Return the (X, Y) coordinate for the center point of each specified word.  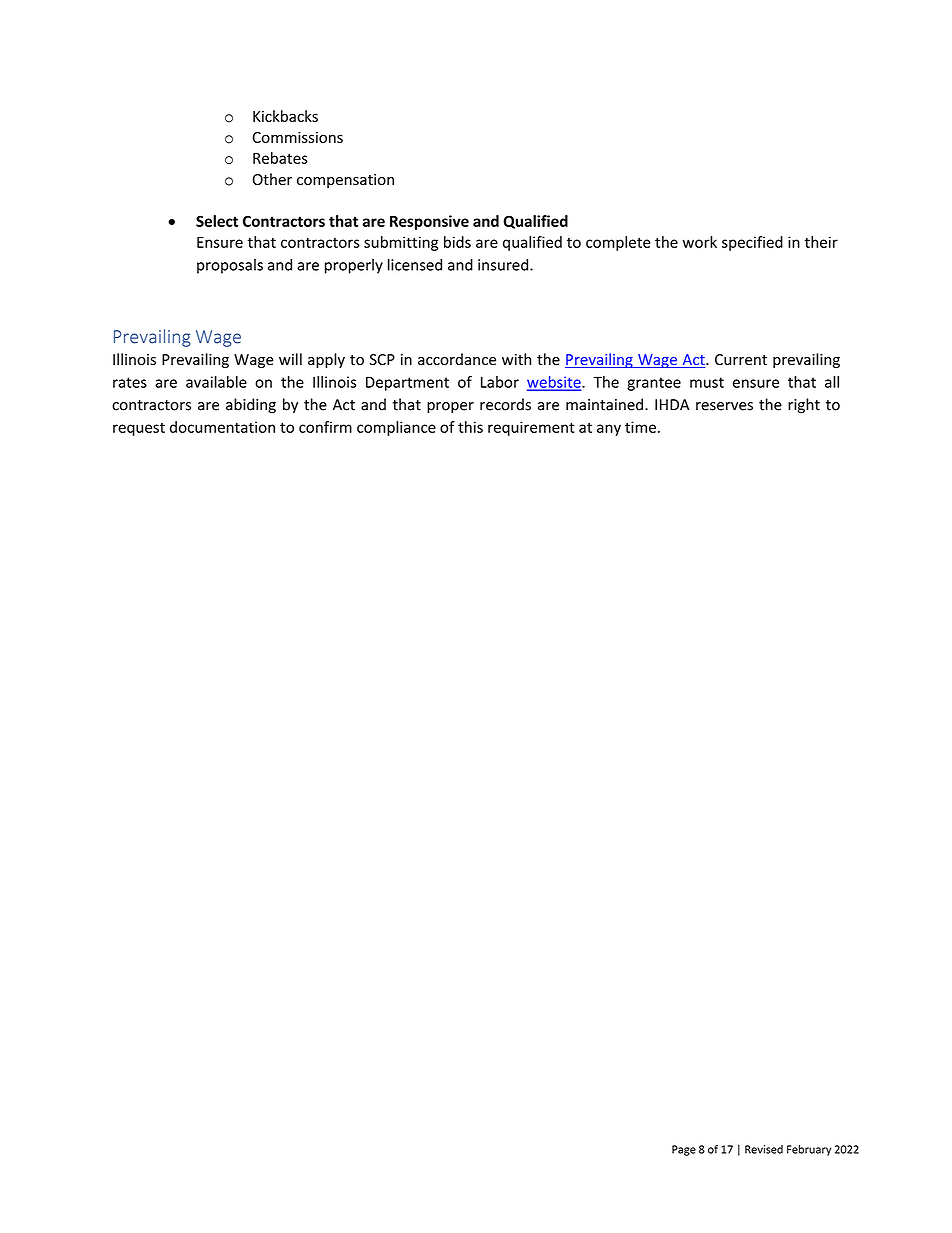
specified (752, 243)
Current (741, 359)
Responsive (429, 222)
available (216, 382)
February (809, 1150)
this (470, 427)
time (640, 427)
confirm (325, 427)
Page (684, 1150)
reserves (724, 406)
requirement (531, 428)
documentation (222, 427)
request (139, 429)
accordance (457, 359)
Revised (764, 1149)
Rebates (280, 158)
